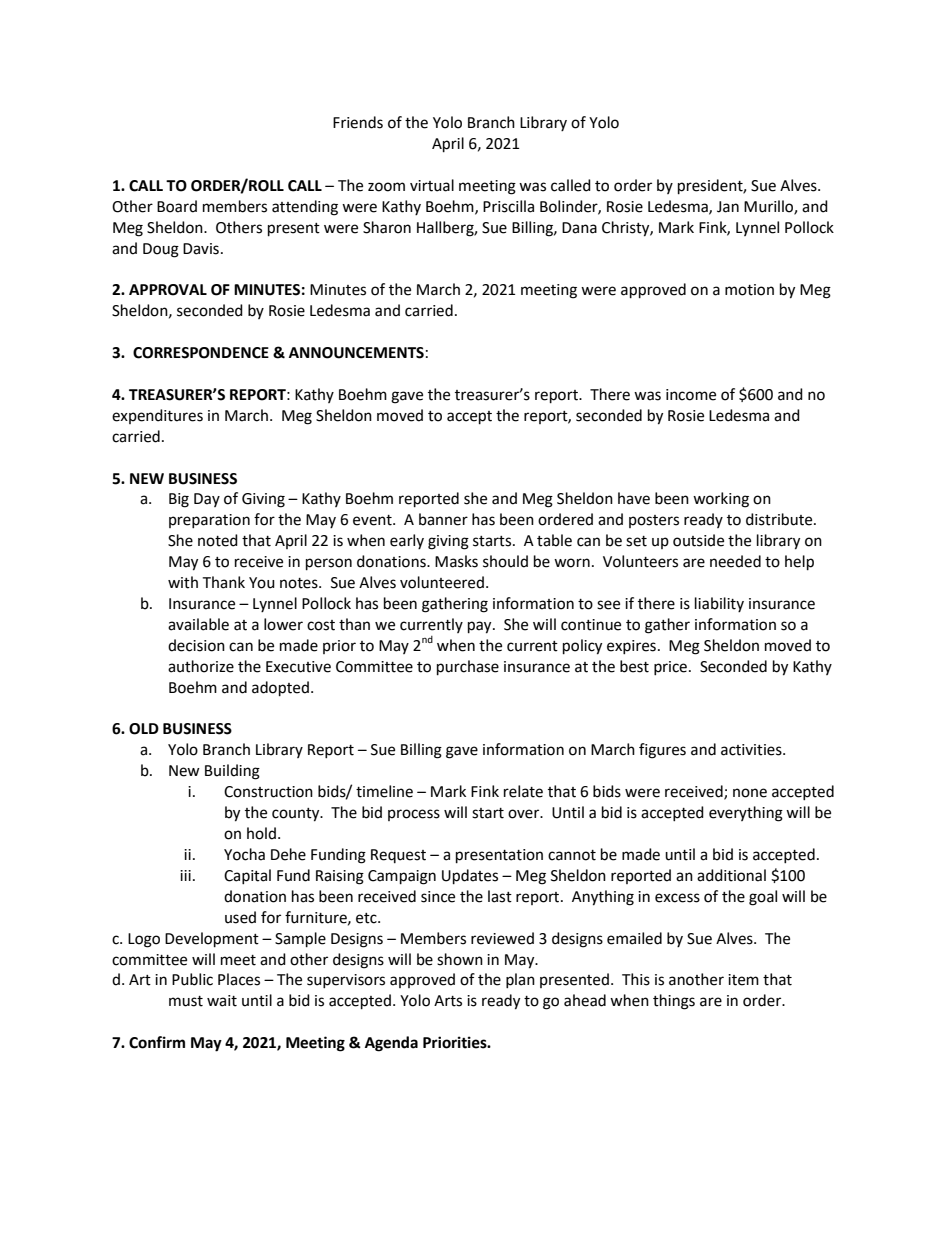 The image size is (952, 1233). I want to click on Jan, so click(728, 207).
